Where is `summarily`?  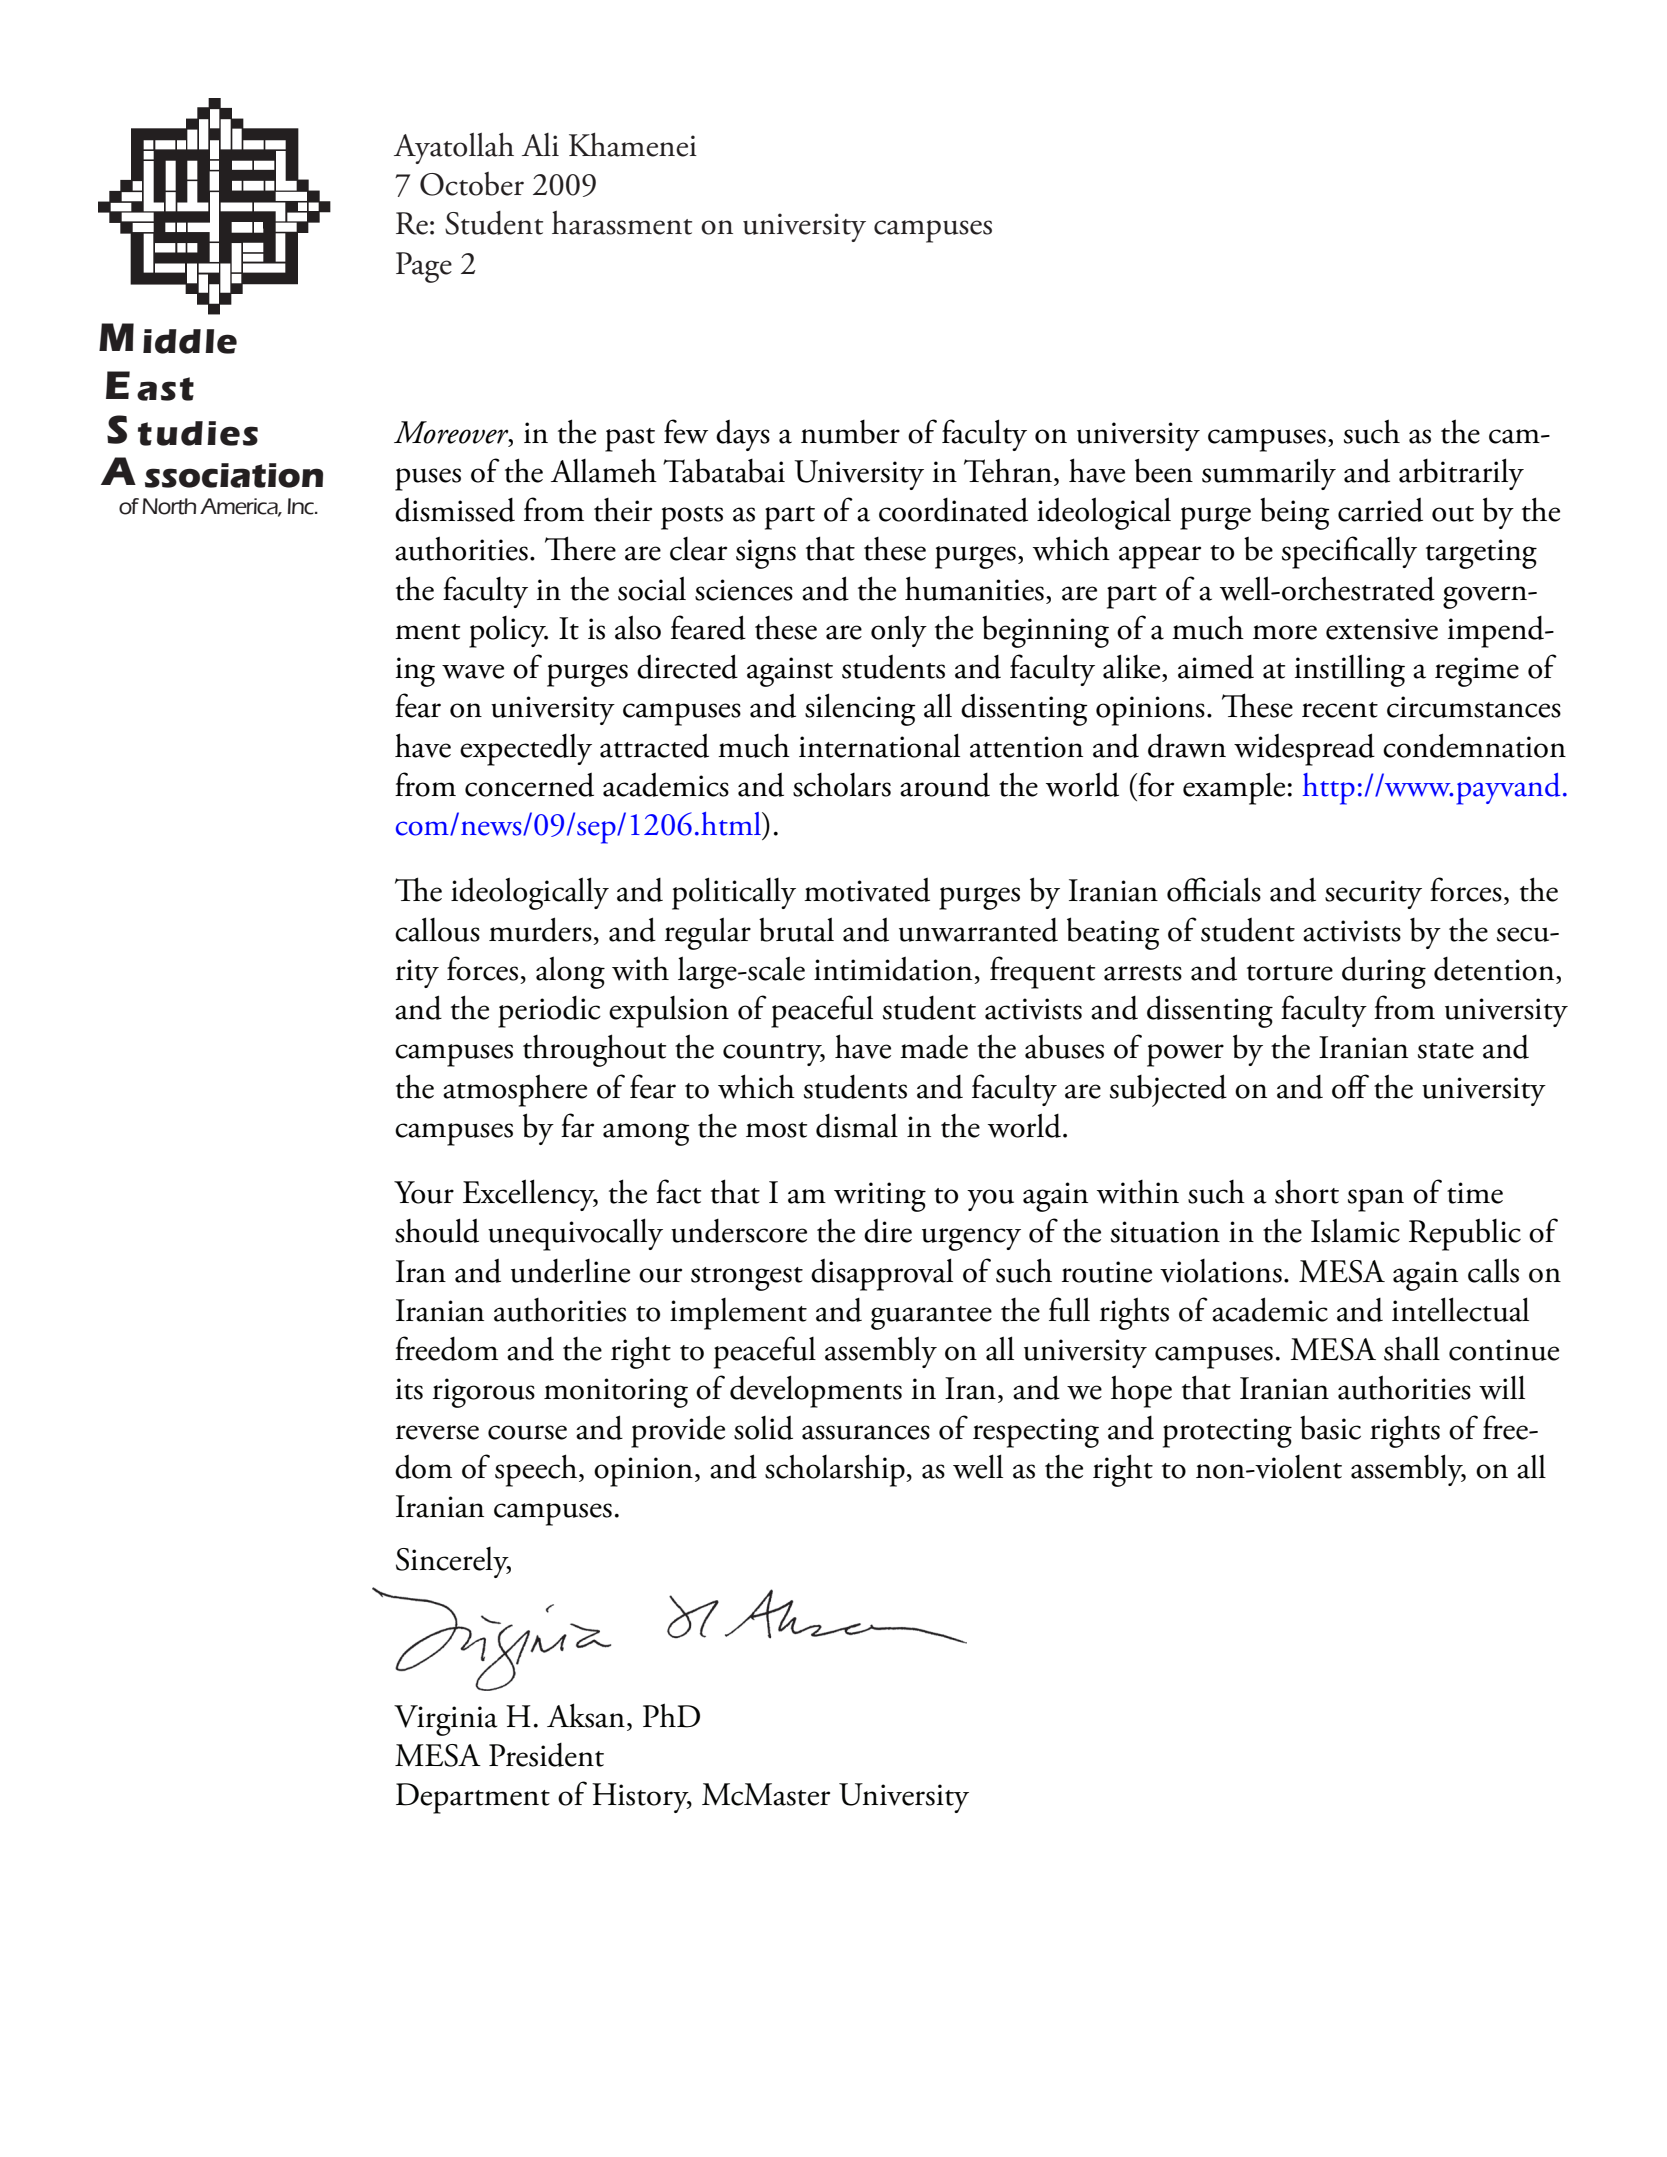 summarily is located at coordinates (1269, 474).
